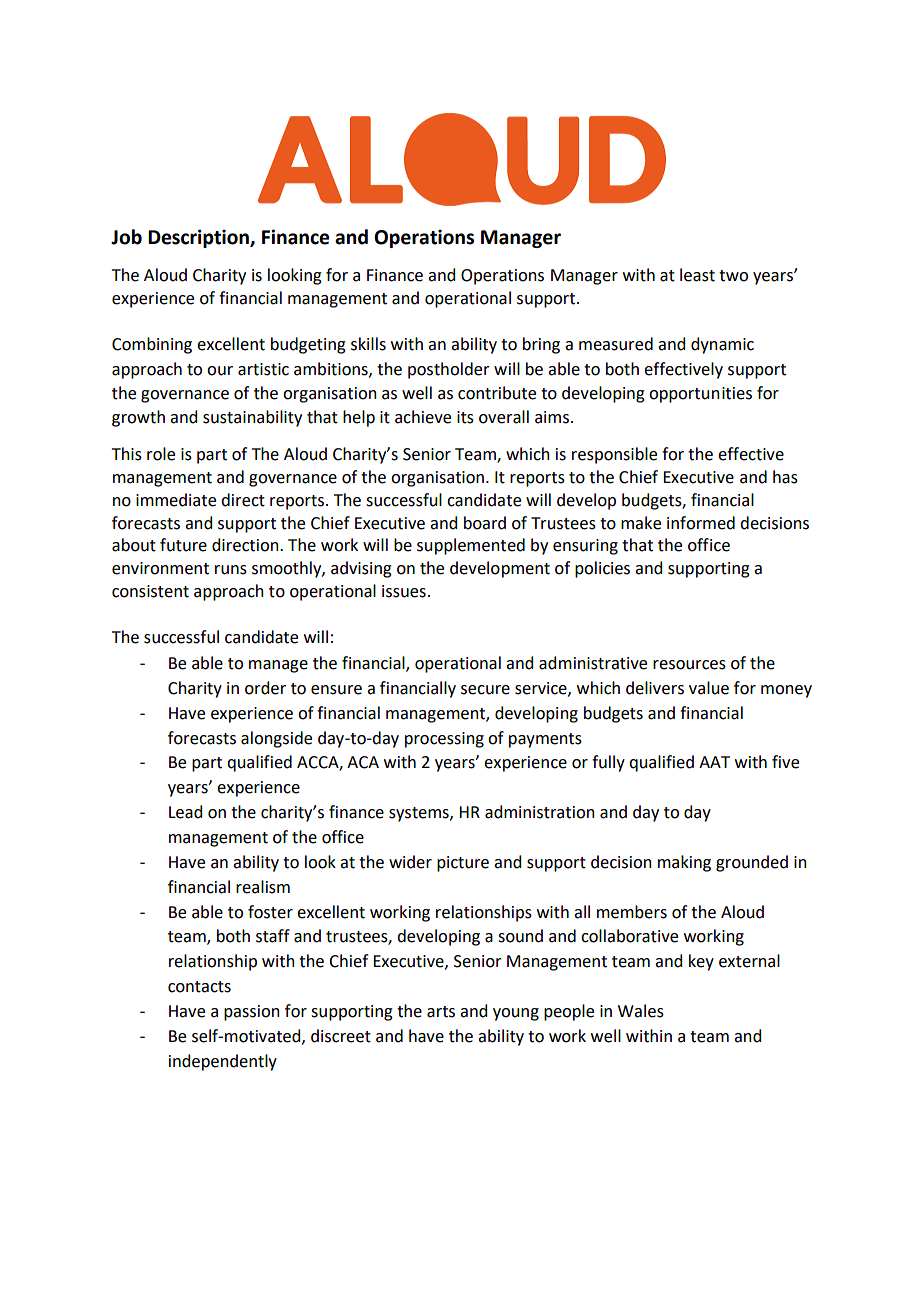 This screenshot has width=924, height=1308. I want to click on Job, so click(126, 237).
